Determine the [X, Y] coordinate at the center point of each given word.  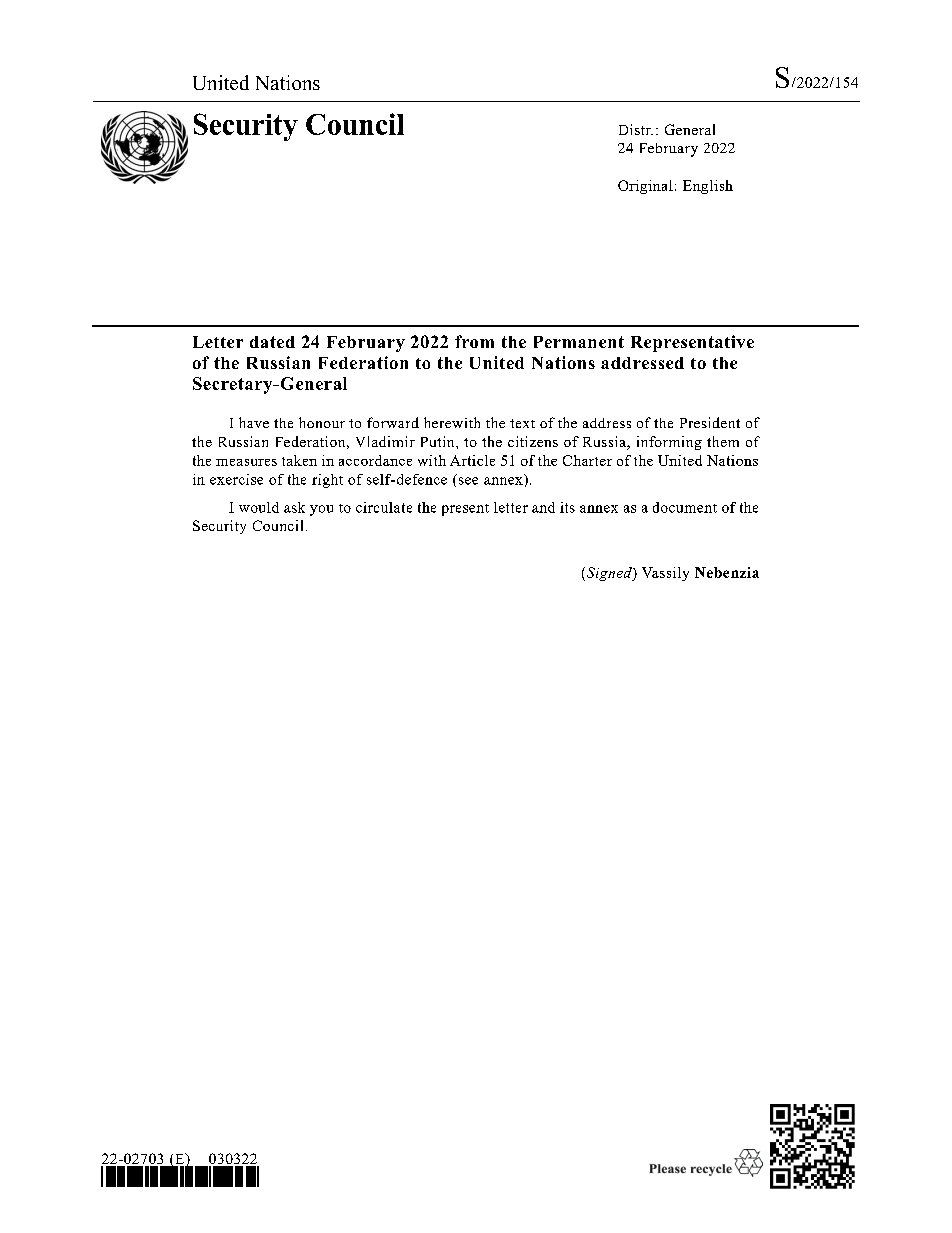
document [685, 507]
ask [294, 507]
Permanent [579, 342]
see [468, 481]
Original [645, 187]
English [708, 187]
